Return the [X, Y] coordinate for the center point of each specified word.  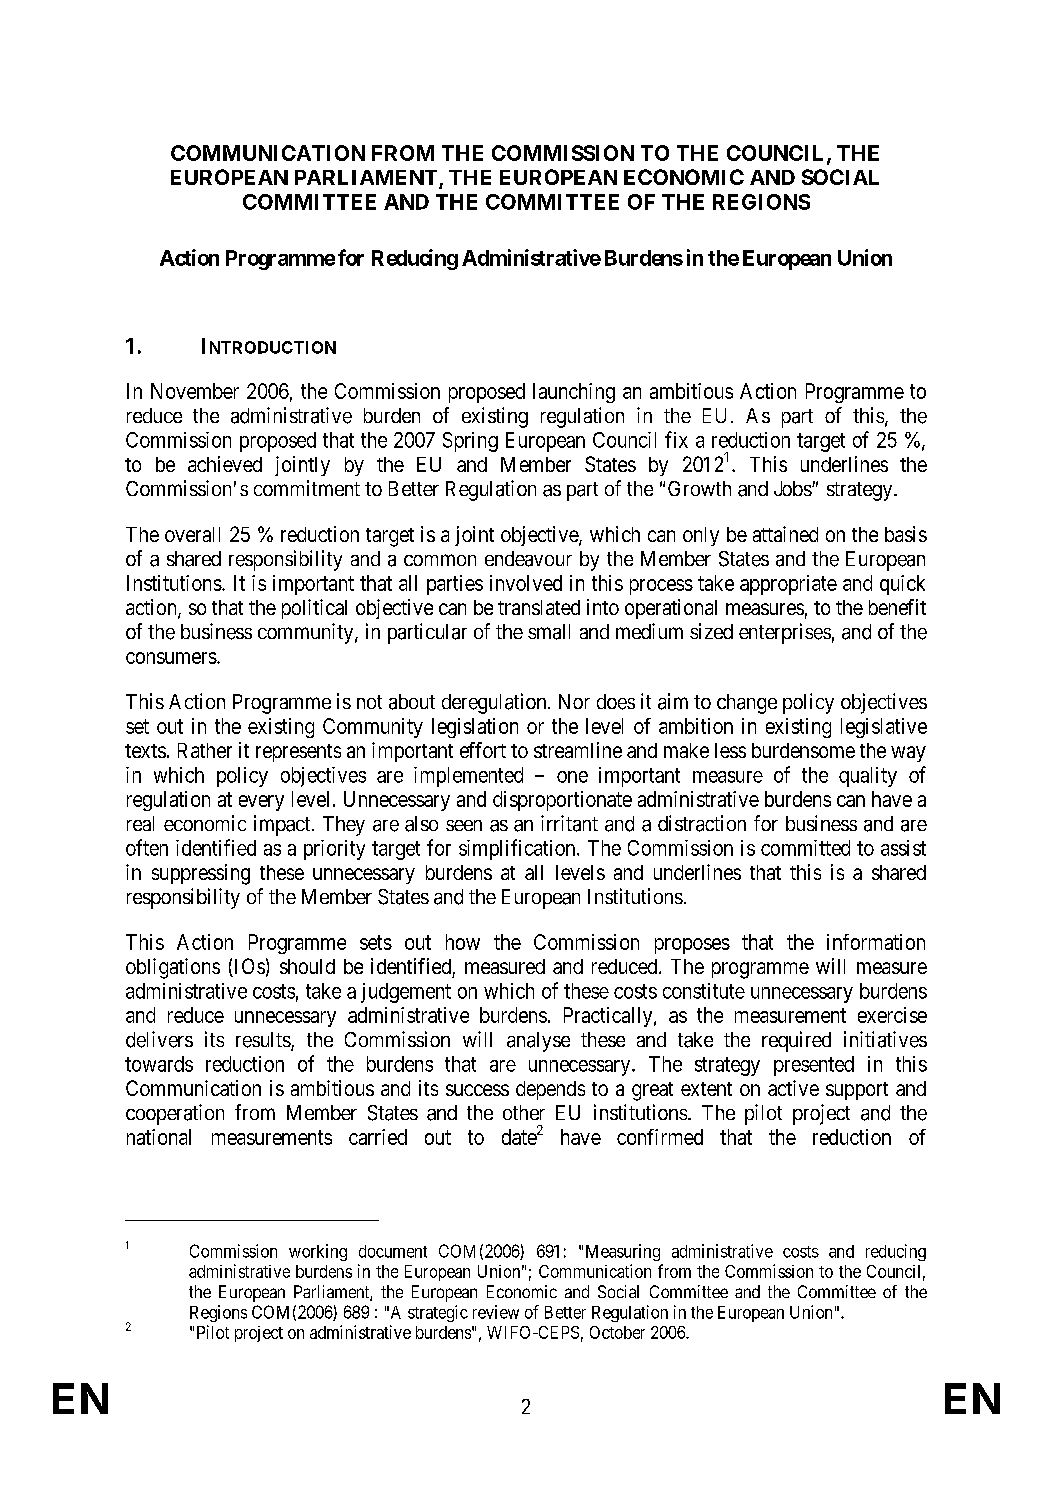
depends [550, 1090]
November [195, 391]
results [264, 1041]
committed [805, 848]
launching [574, 393]
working [318, 1252]
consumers [171, 658]
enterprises [785, 633]
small [549, 632]
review [496, 1312]
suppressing [201, 874]
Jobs [793, 488]
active [793, 1088]
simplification [518, 849]
